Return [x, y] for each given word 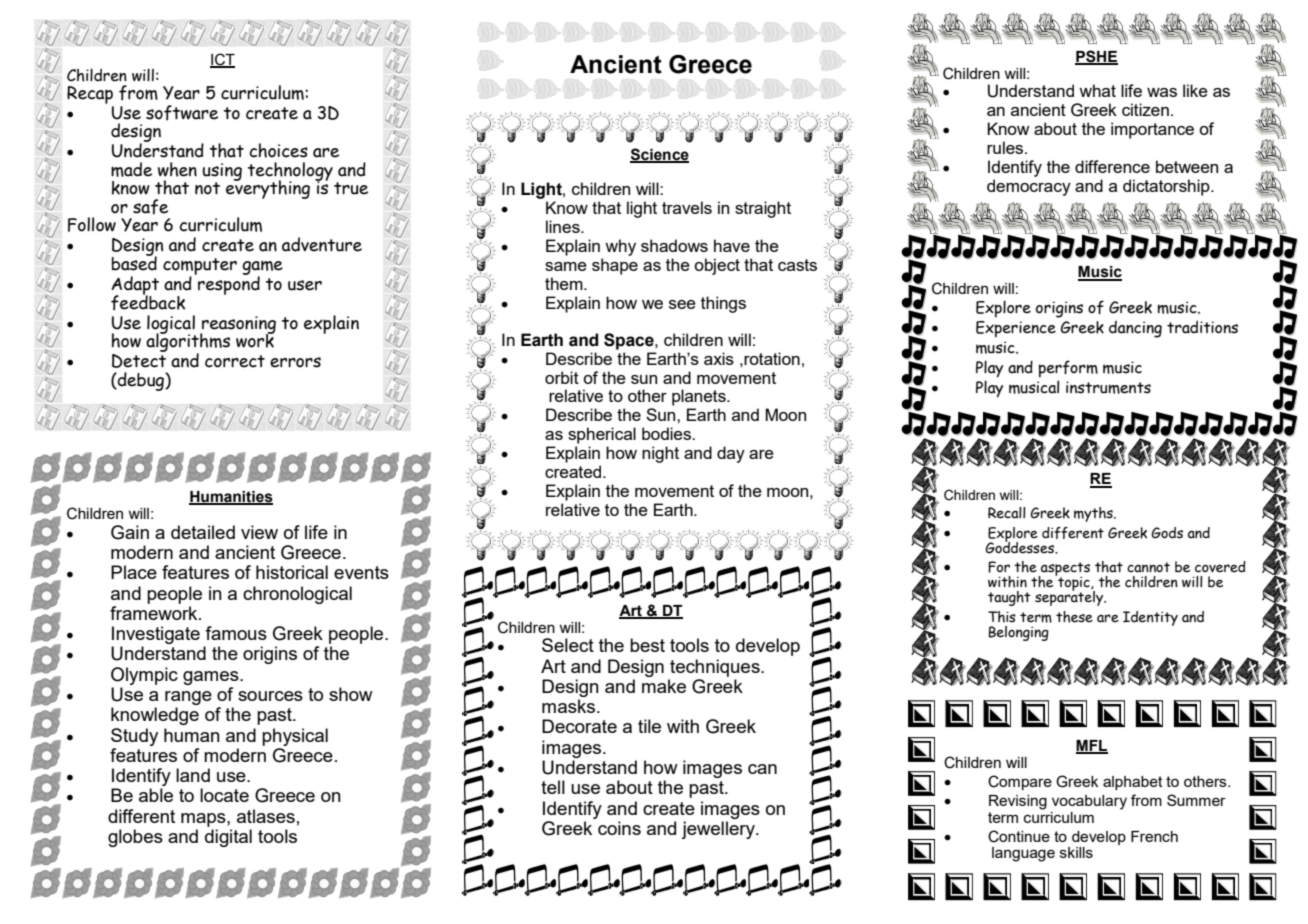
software [182, 113]
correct [235, 361]
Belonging [1019, 633]
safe [150, 207]
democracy [1029, 187]
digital [228, 838]
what [1097, 90]
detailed [203, 532]
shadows [674, 245]
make [664, 686]
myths [1094, 514]
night [660, 454]
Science [659, 155]
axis [719, 358]
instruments [1108, 387]
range [188, 698]
